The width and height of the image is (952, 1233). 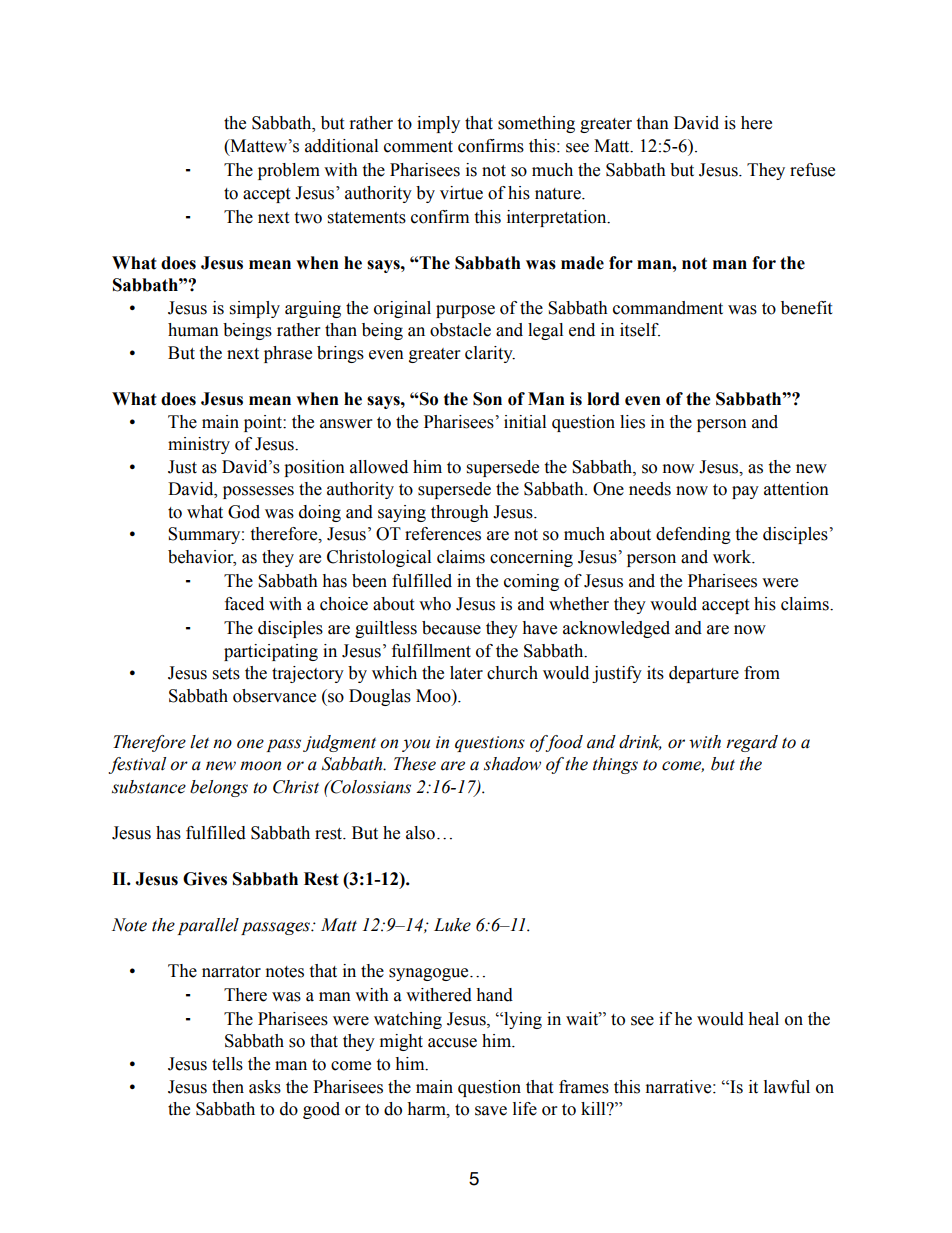 What do you see at coordinates (632, 422) in the image?
I see `lies` at bounding box center [632, 422].
